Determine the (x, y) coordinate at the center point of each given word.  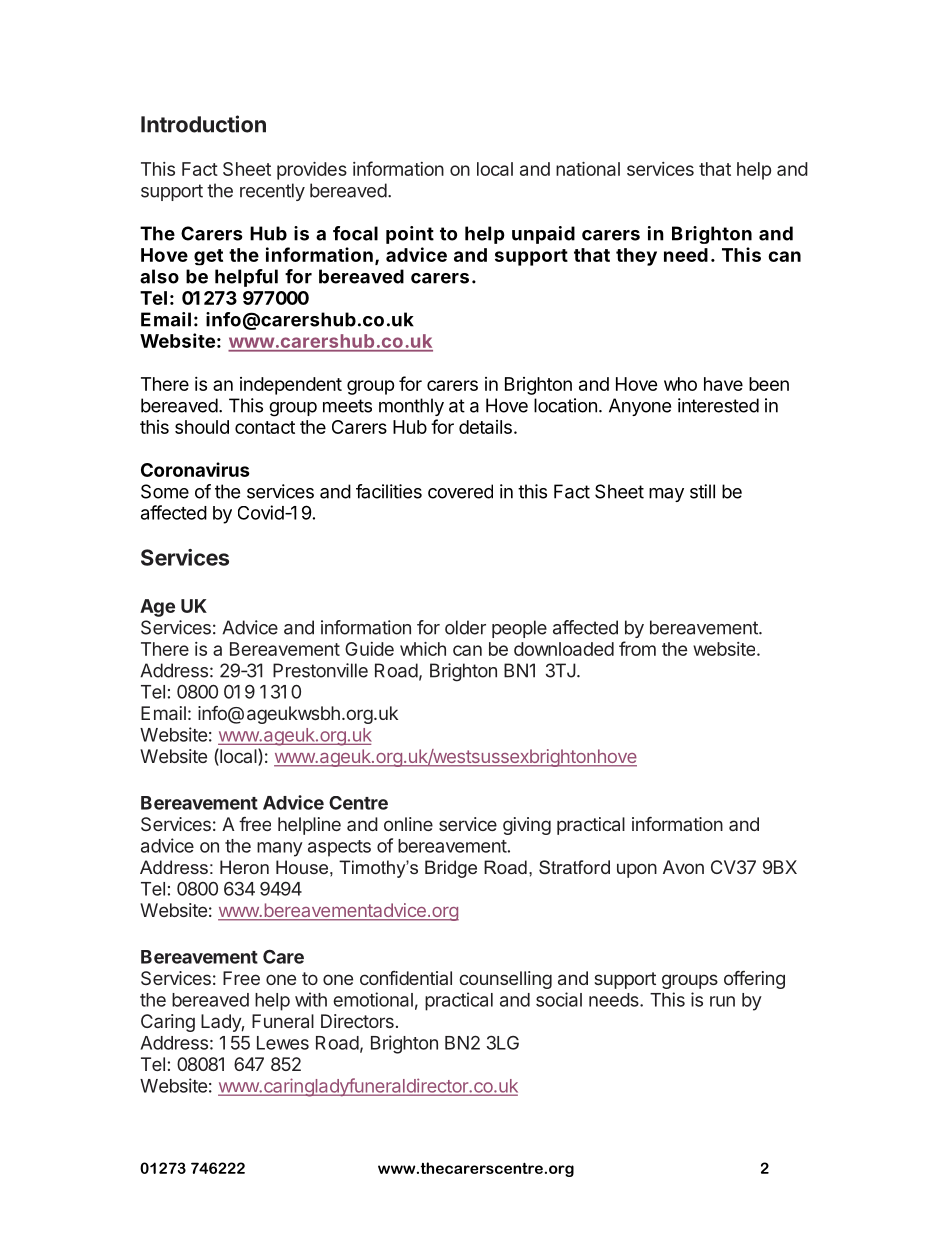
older (465, 627)
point (410, 235)
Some (165, 491)
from (637, 648)
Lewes (283, 1043)
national (588, 169)
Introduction (203, 124)
